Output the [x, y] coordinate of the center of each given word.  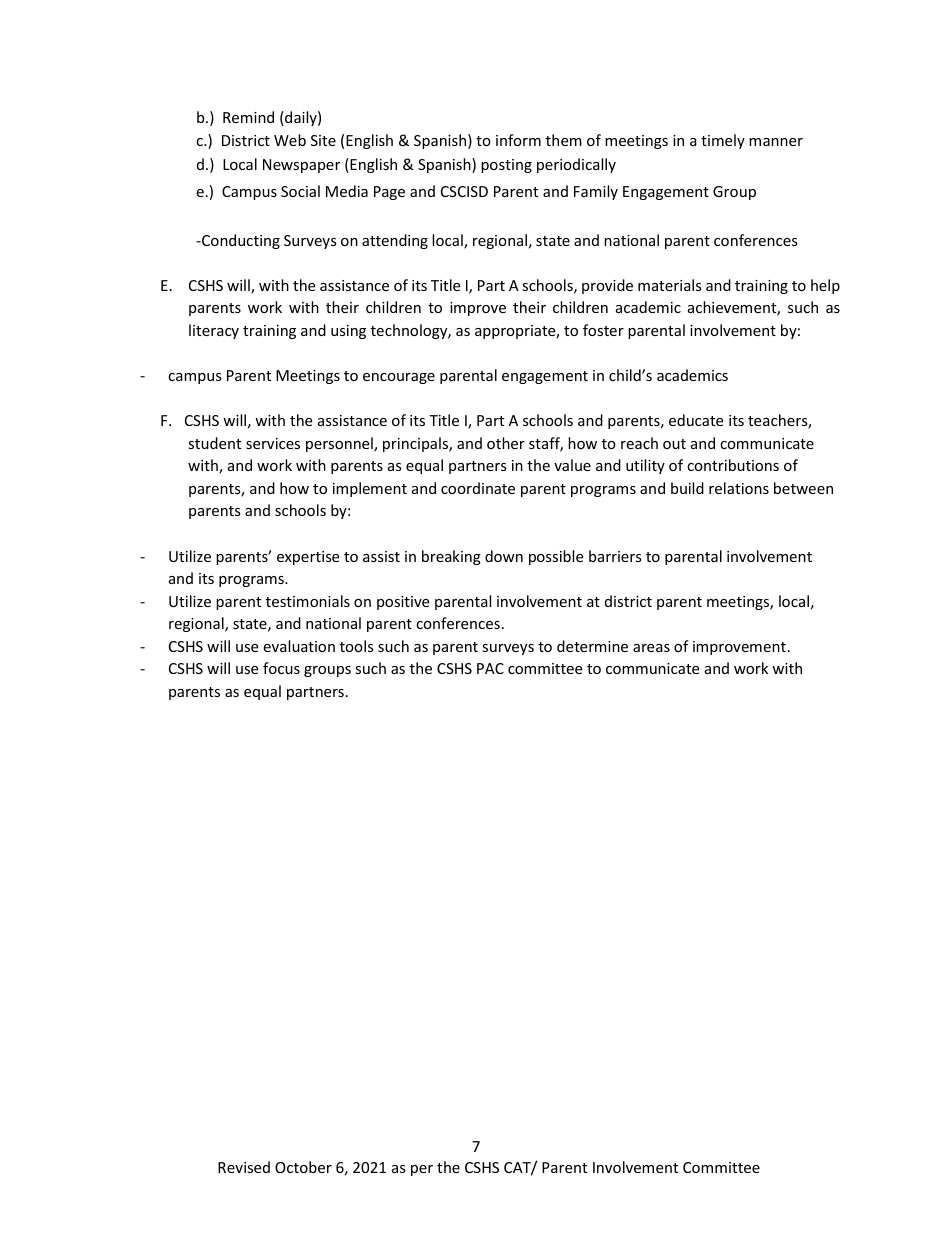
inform [518, 140]
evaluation [299, 646]
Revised [244, 1167]
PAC [490, 668]
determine [592, 646]
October [303, 1167]
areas [651, 648]
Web [290, 140]
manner [776, 142]
